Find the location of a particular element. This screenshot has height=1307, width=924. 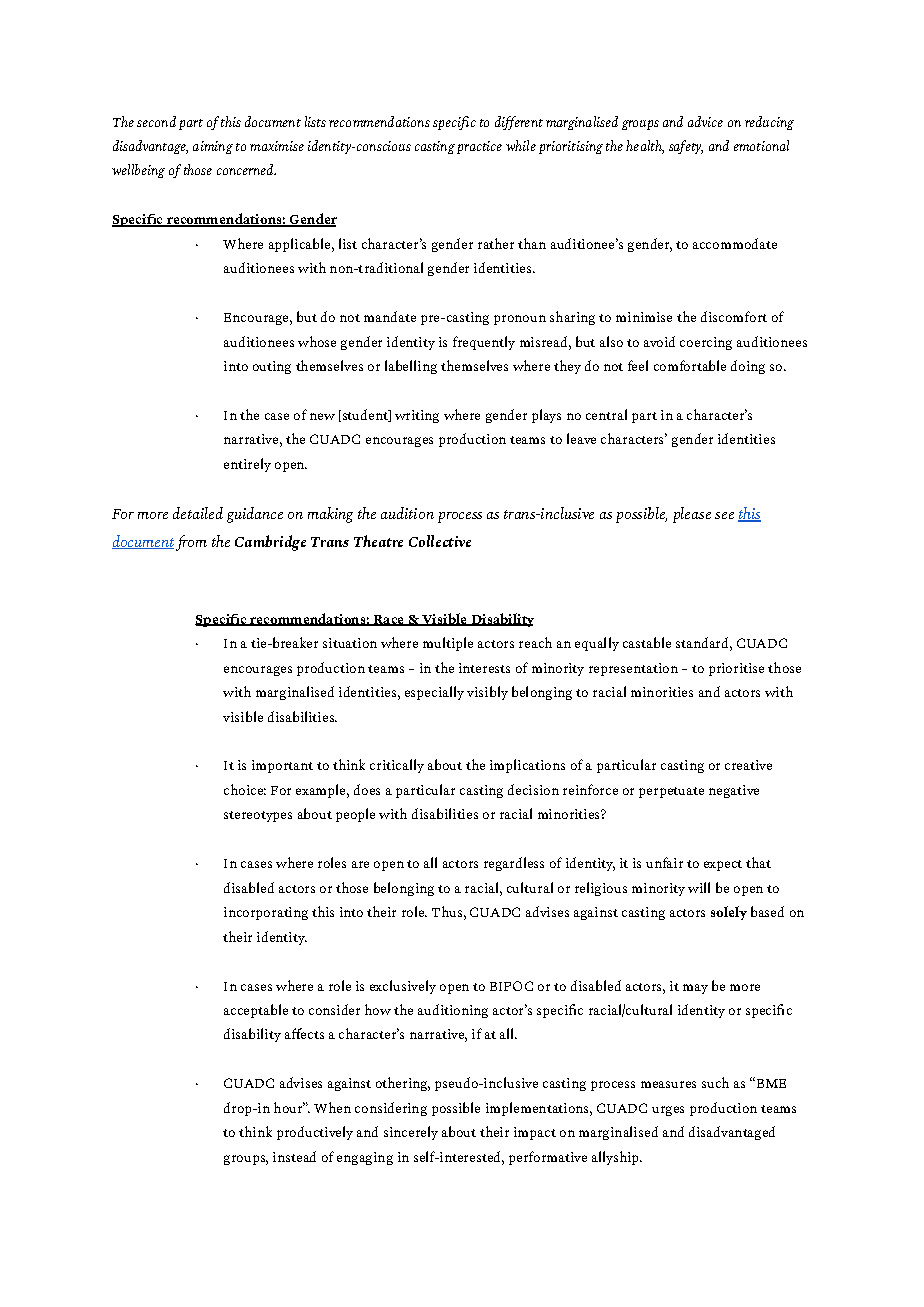

aiming is located at coordinates (213, 147).
